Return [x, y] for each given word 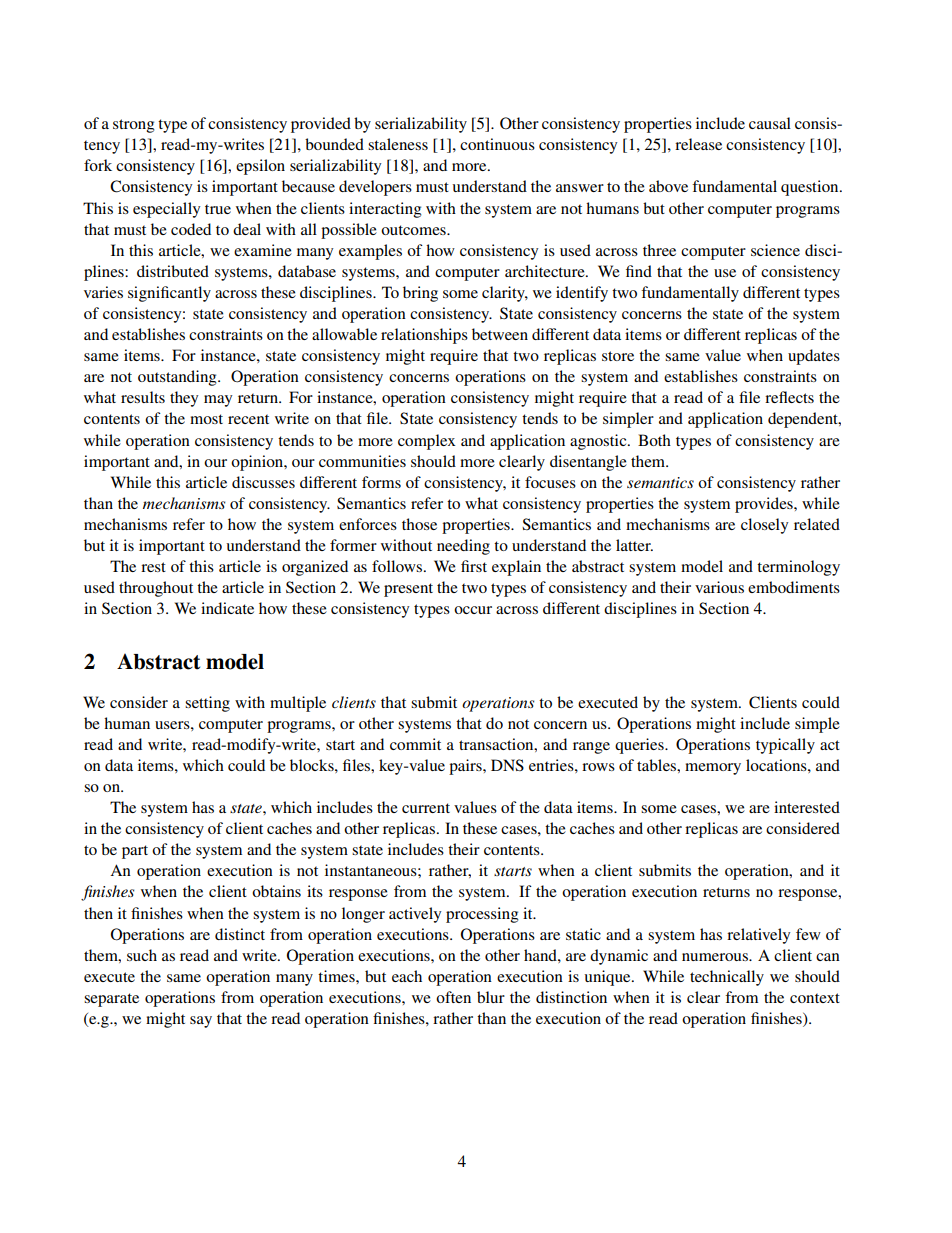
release [698, 144]
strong [134, 126]
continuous [497, 144]
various [719, 587]
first [474, 566]
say [201, 1022]
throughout [156, 589]
